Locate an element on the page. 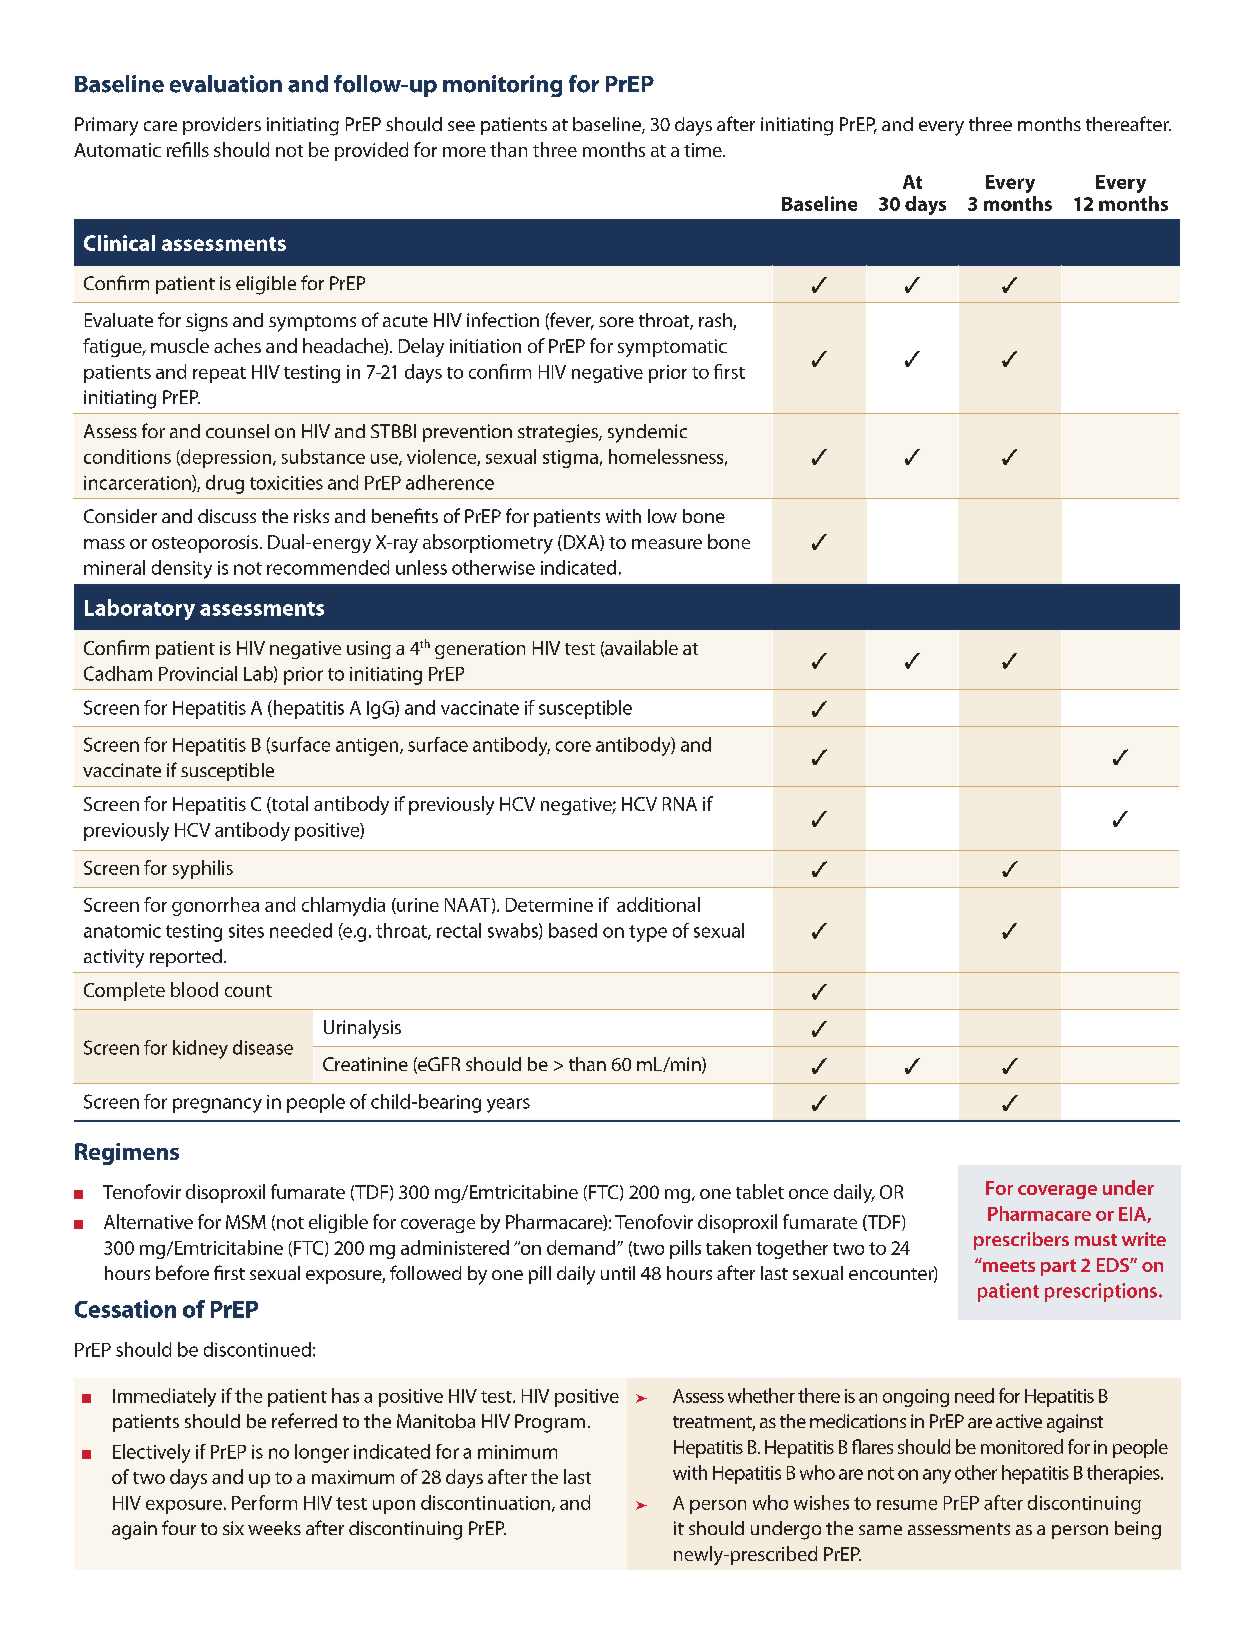 Image resolution: width=1255 pixels, height=1625 pixels. providers is located at coordinates (222, 126).
